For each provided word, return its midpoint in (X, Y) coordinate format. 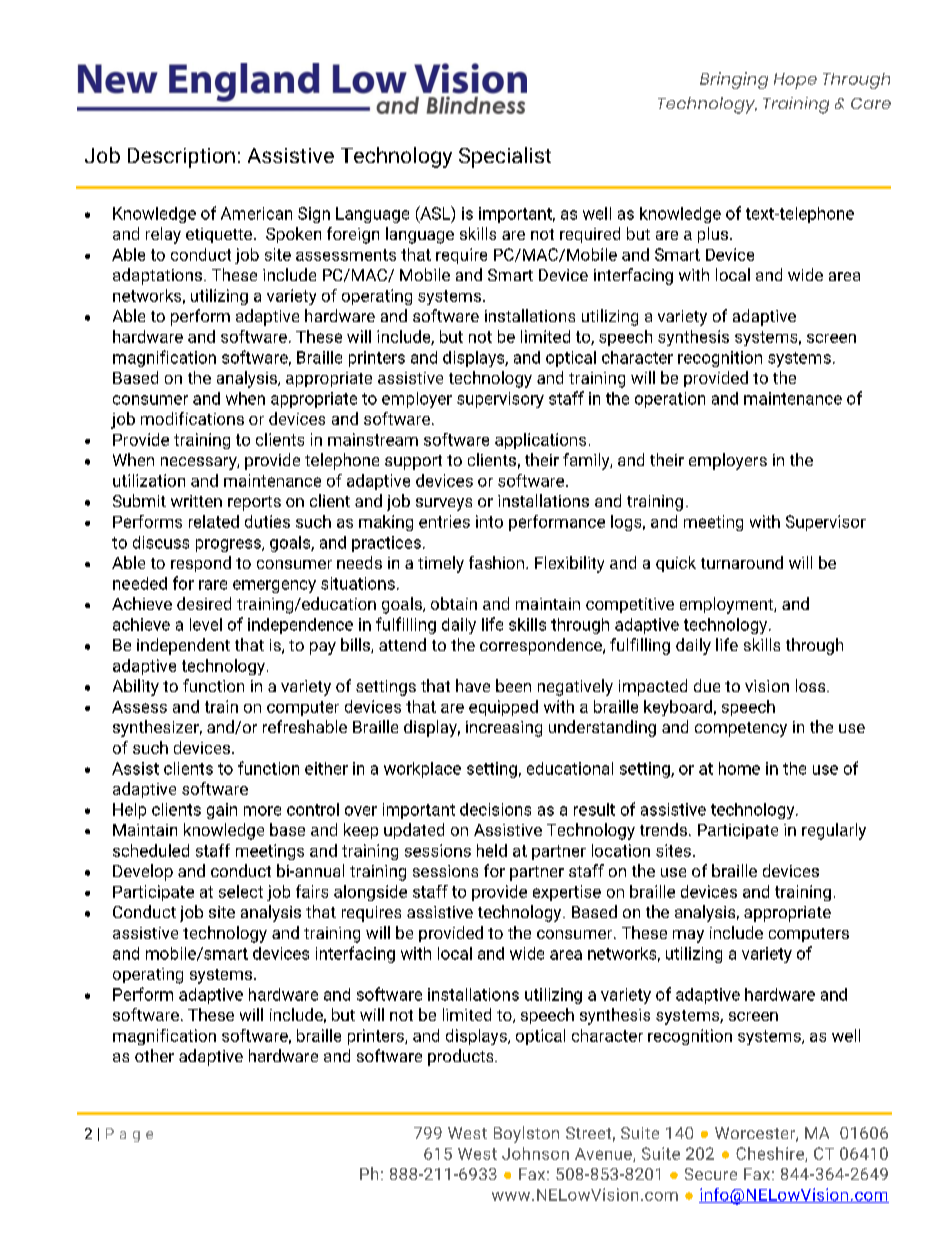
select (241, 891)
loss (812, 685)
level (206, 624)
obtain (454, 603)
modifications (192, 418)
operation (670, 400)
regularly (834, 831)
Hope (795, 81)
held (492, 850)
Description (181, 158)
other (154, 1055)
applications (540, 441)
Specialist (505, 157)
